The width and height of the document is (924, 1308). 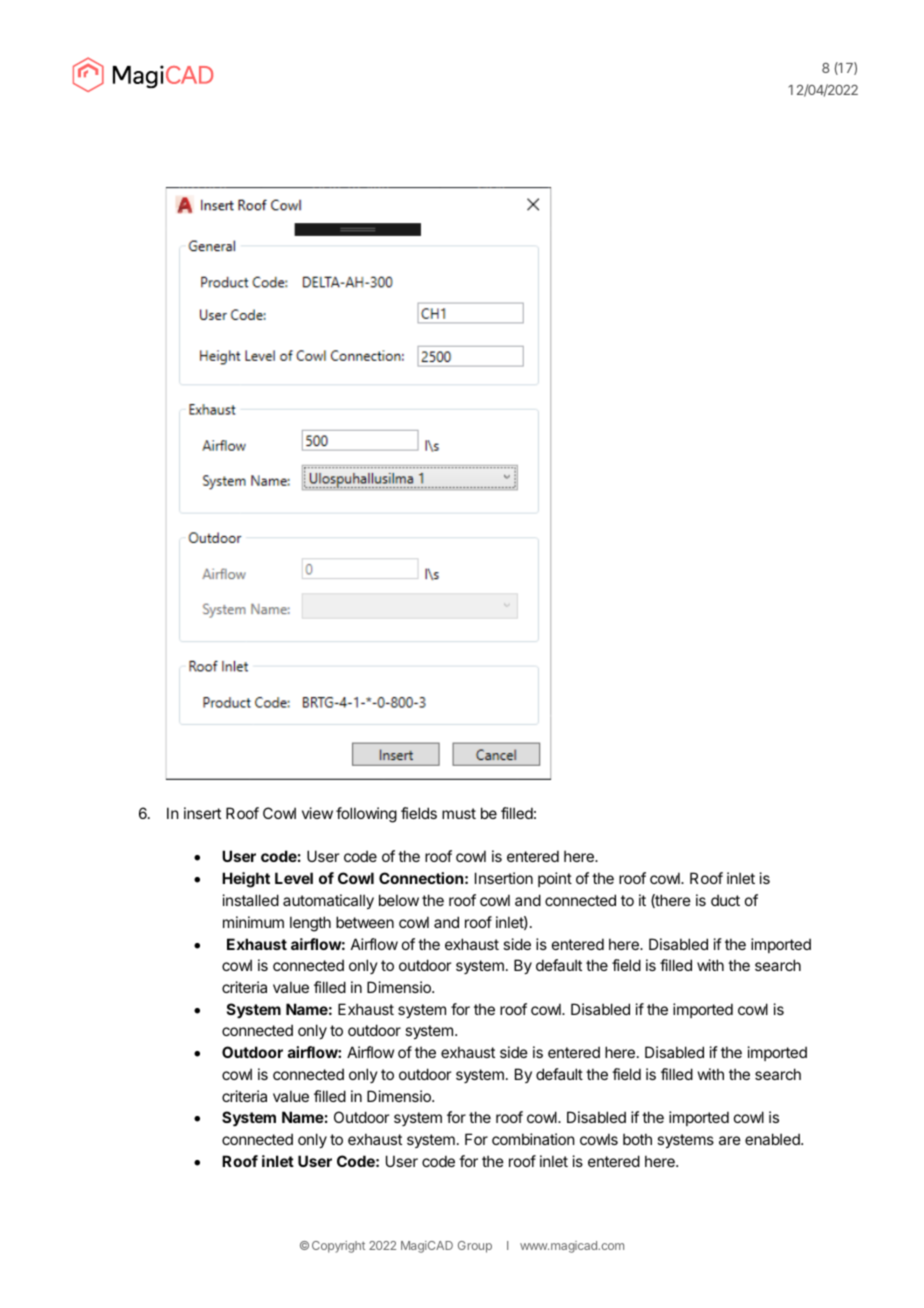 I want to click on between, so click(x=365, y=922).
